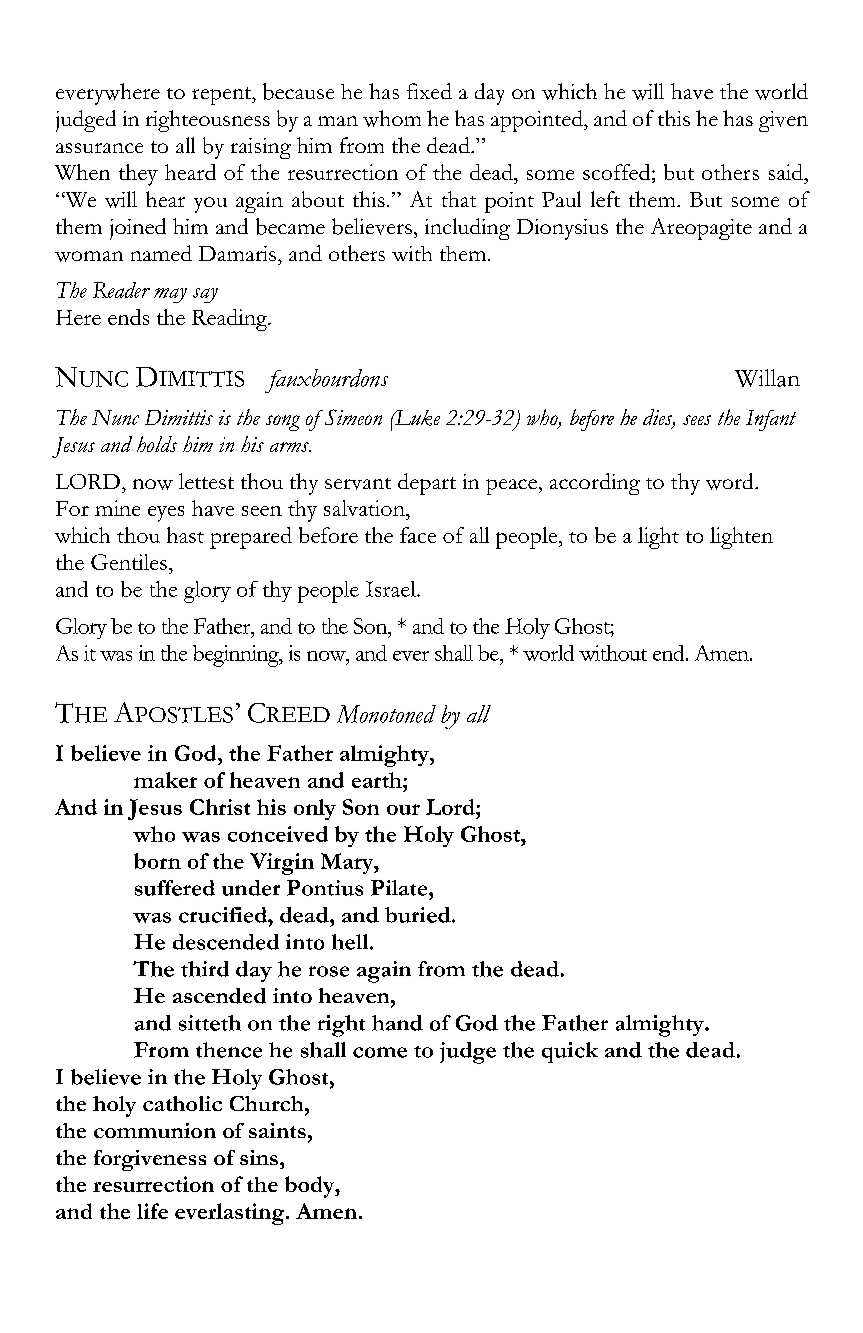 The height and width of the screenshot is (1333, 863). I want to click on word, so click(731, 481).
